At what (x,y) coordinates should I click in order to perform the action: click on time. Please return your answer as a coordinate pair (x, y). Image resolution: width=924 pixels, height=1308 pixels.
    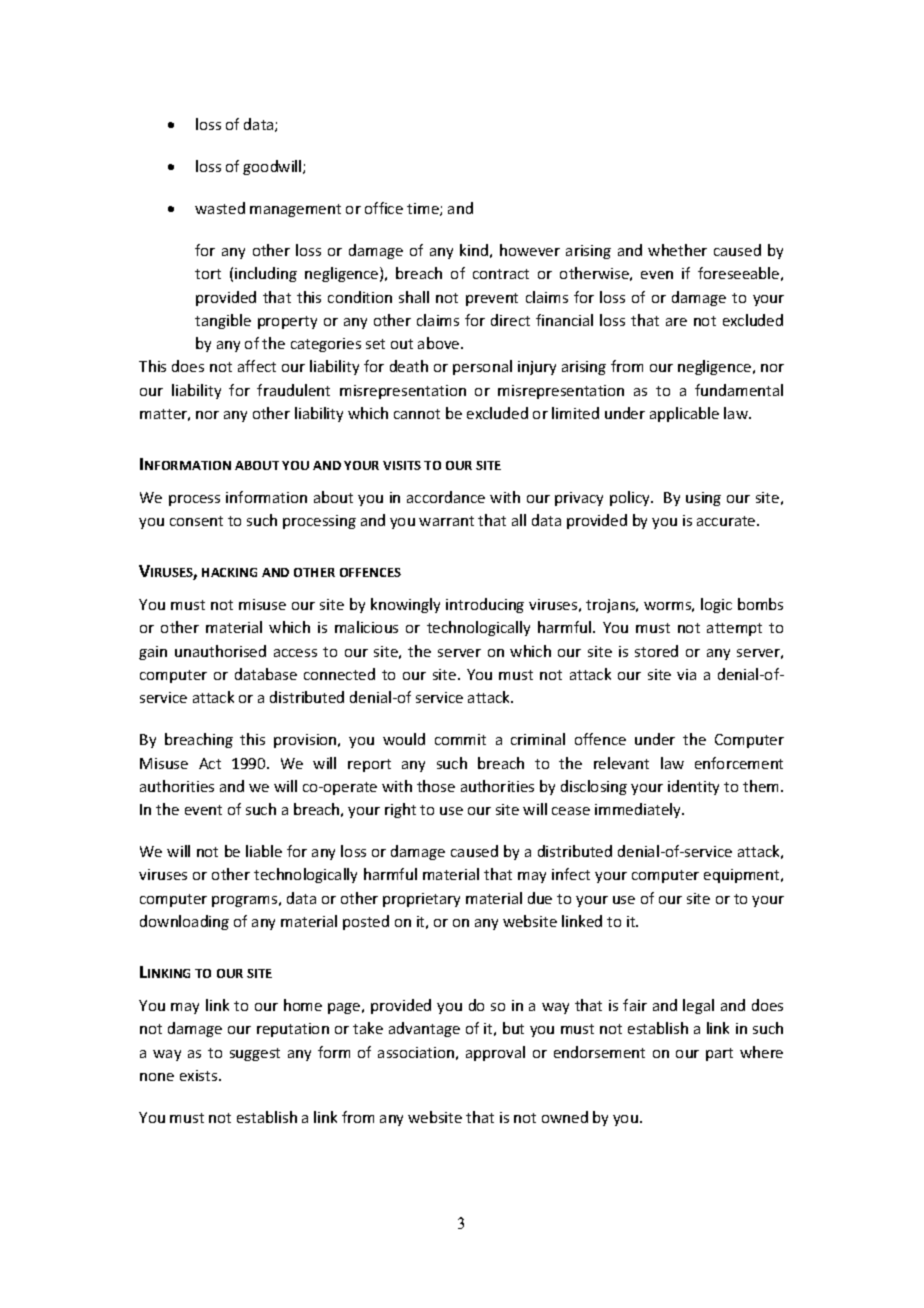
    Looking at the image, I should click on (424, 209).
